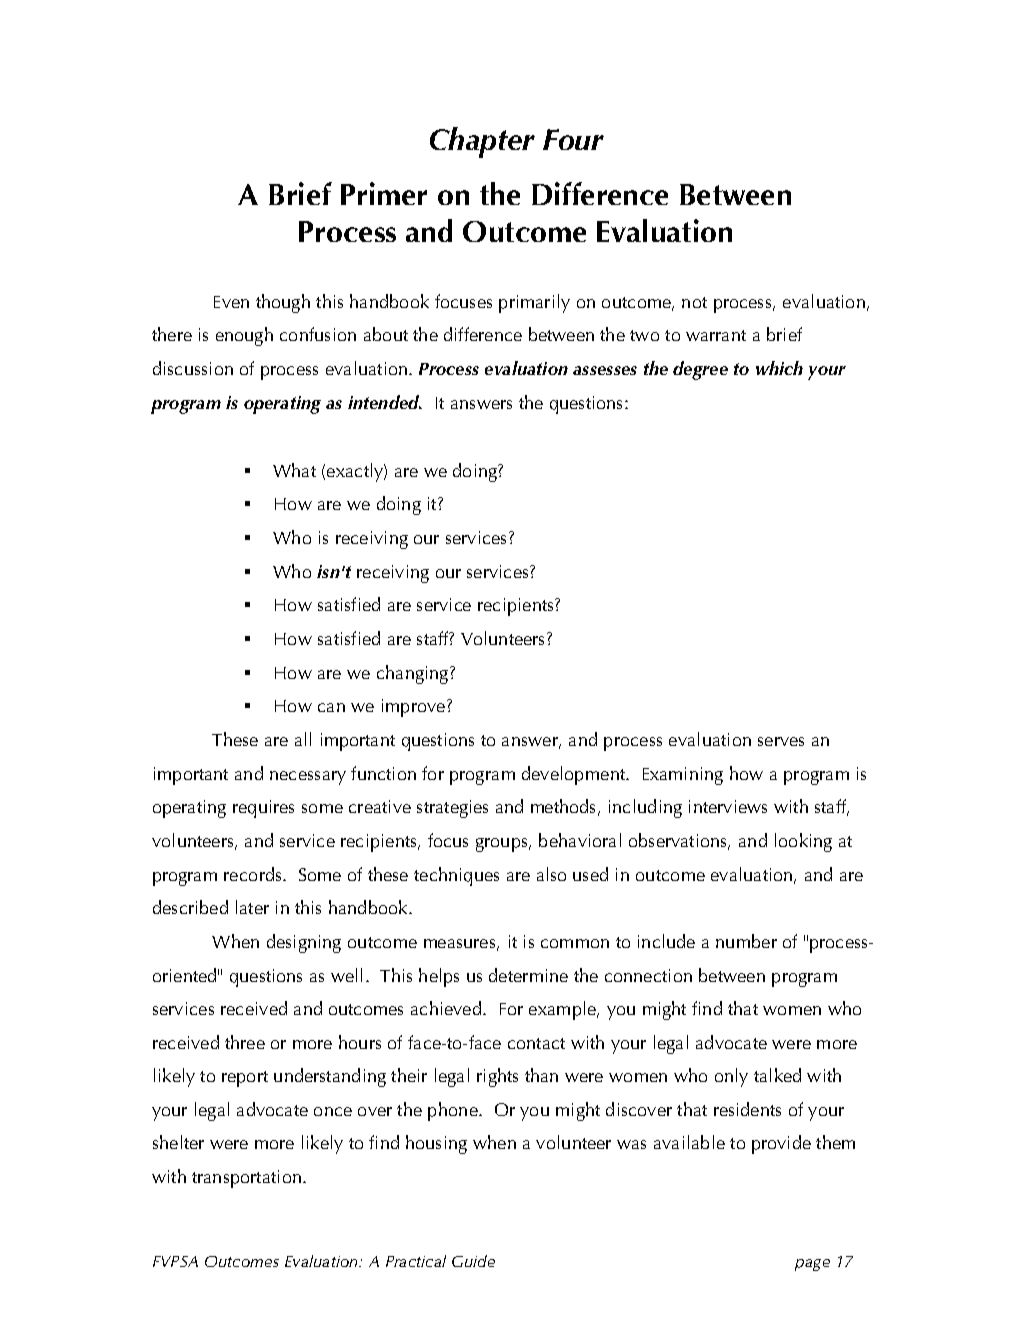  What do you see at coordinates (413, 708) in the screenshot?
I see `improve` at bounding box center [413, 708].
